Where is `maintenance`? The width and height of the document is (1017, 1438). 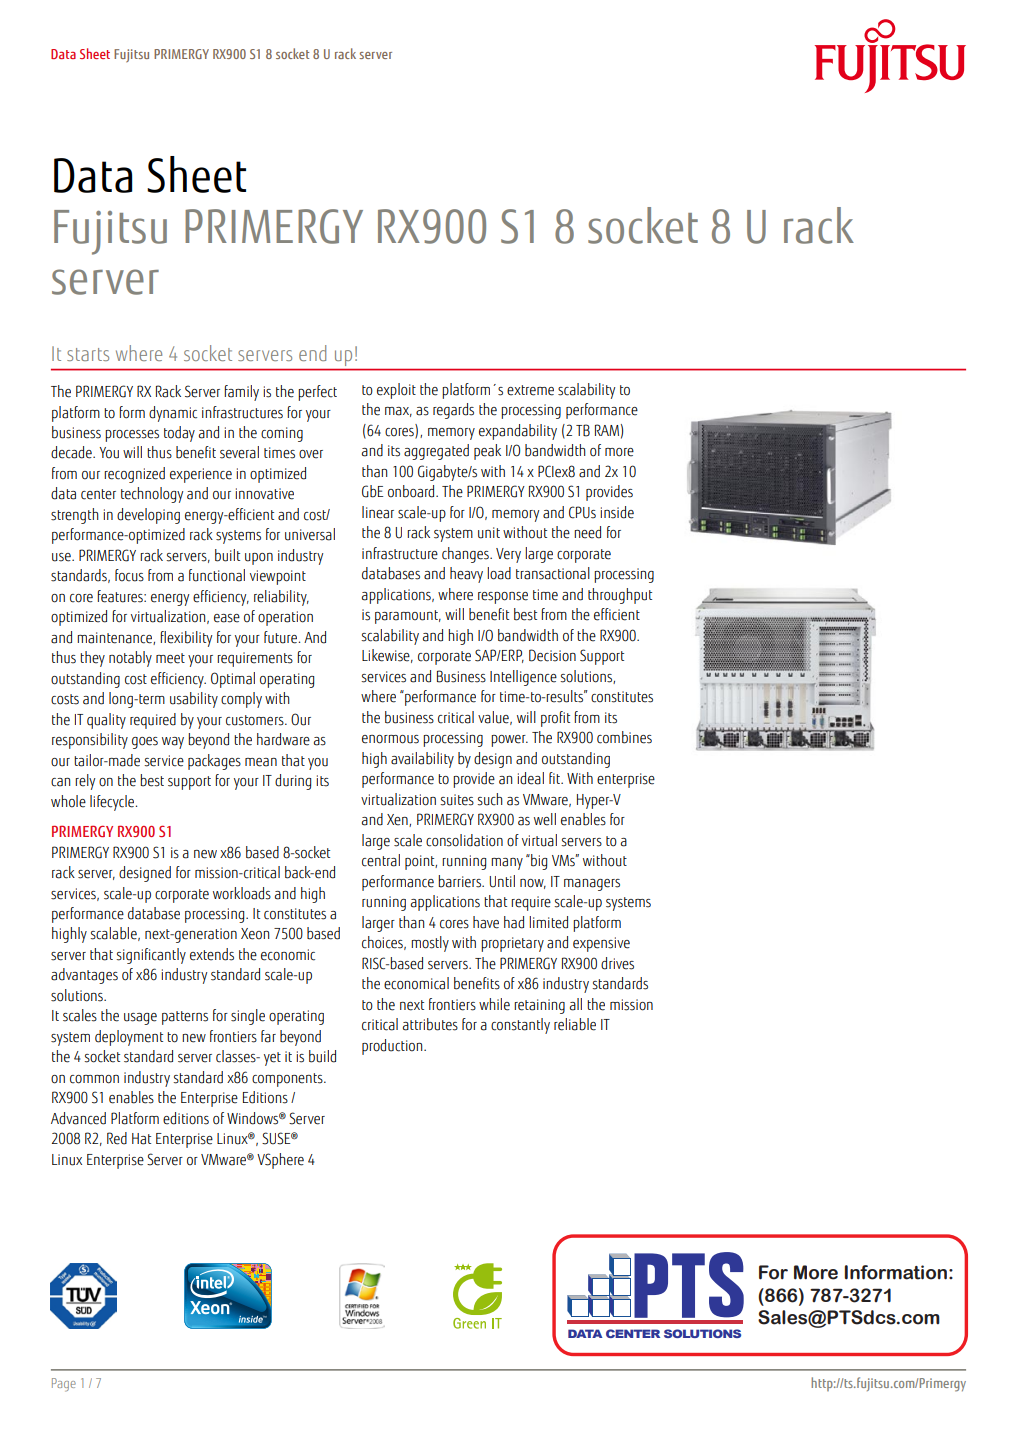
maintenance is located at coordinates (115, 638).
